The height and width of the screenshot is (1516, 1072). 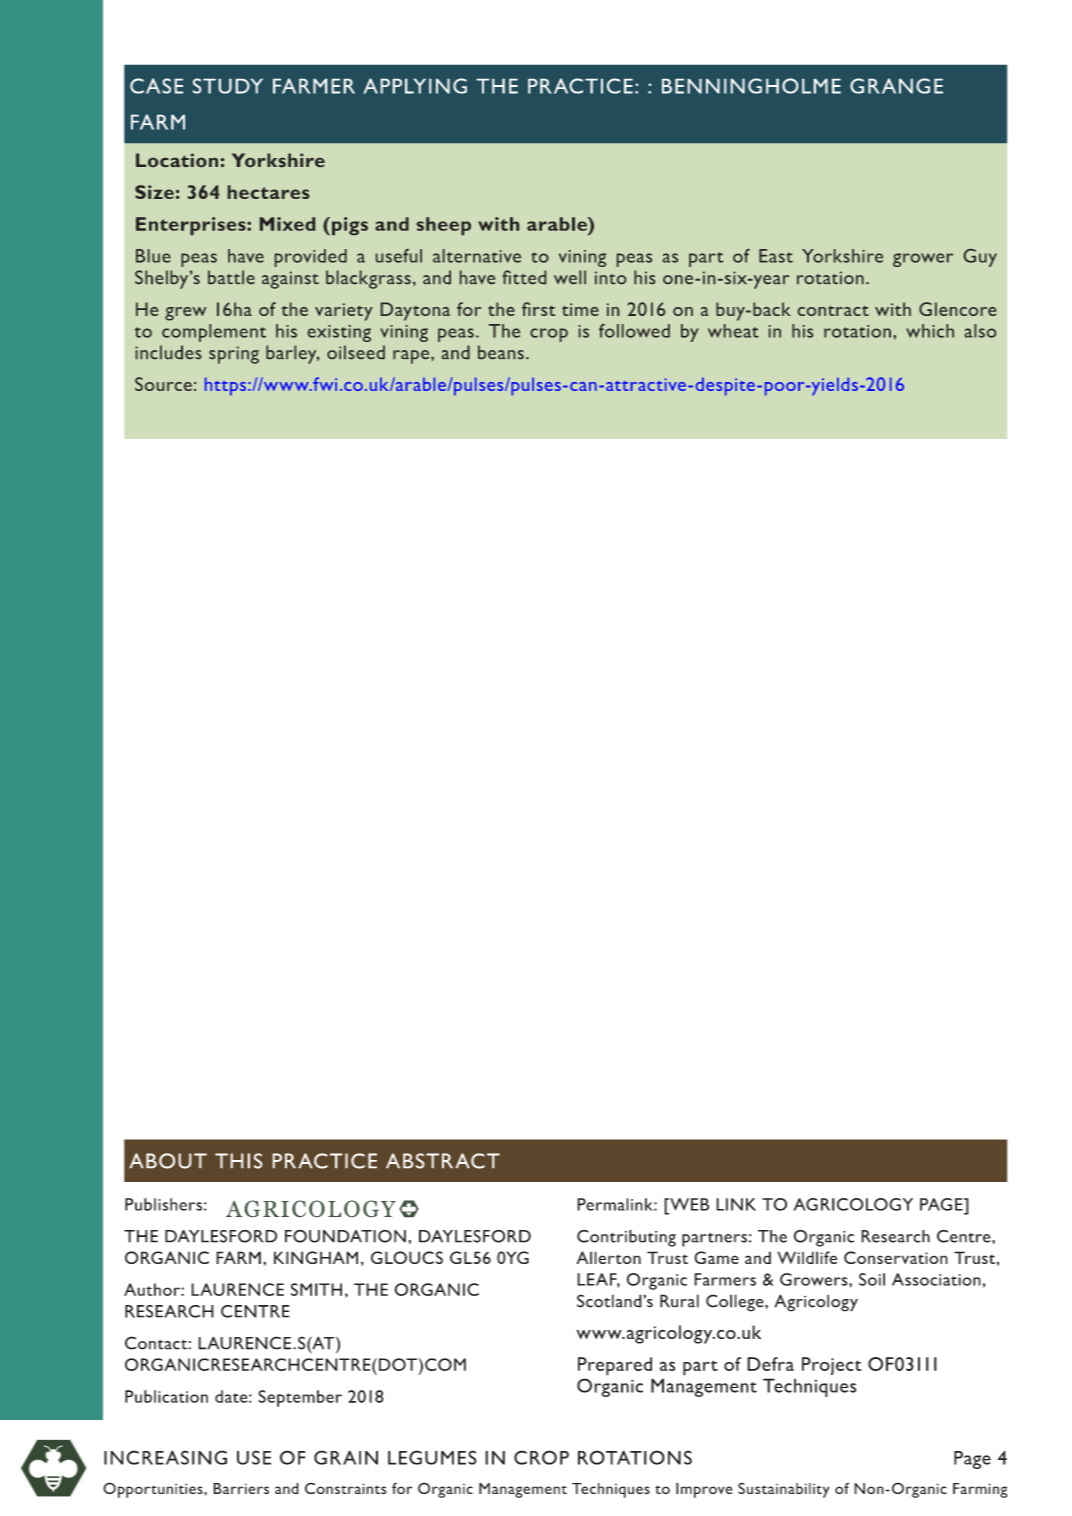 What do you see at coordinates (443, 1161) in the screenshot?
I see `ABSTRACT` at bounding box center [443, 1161].
